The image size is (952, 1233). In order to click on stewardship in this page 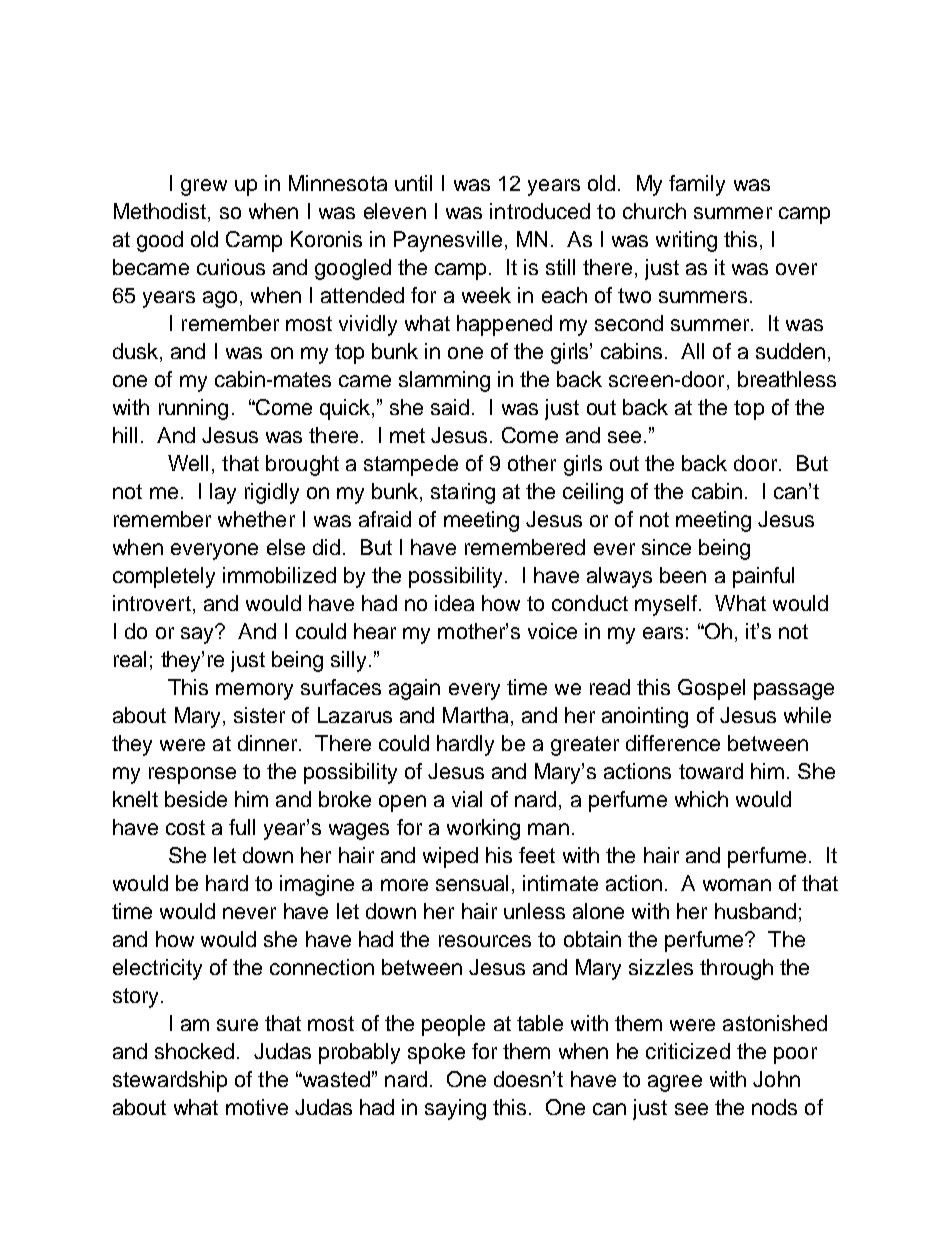, I will do `click(170, 1081)`.
